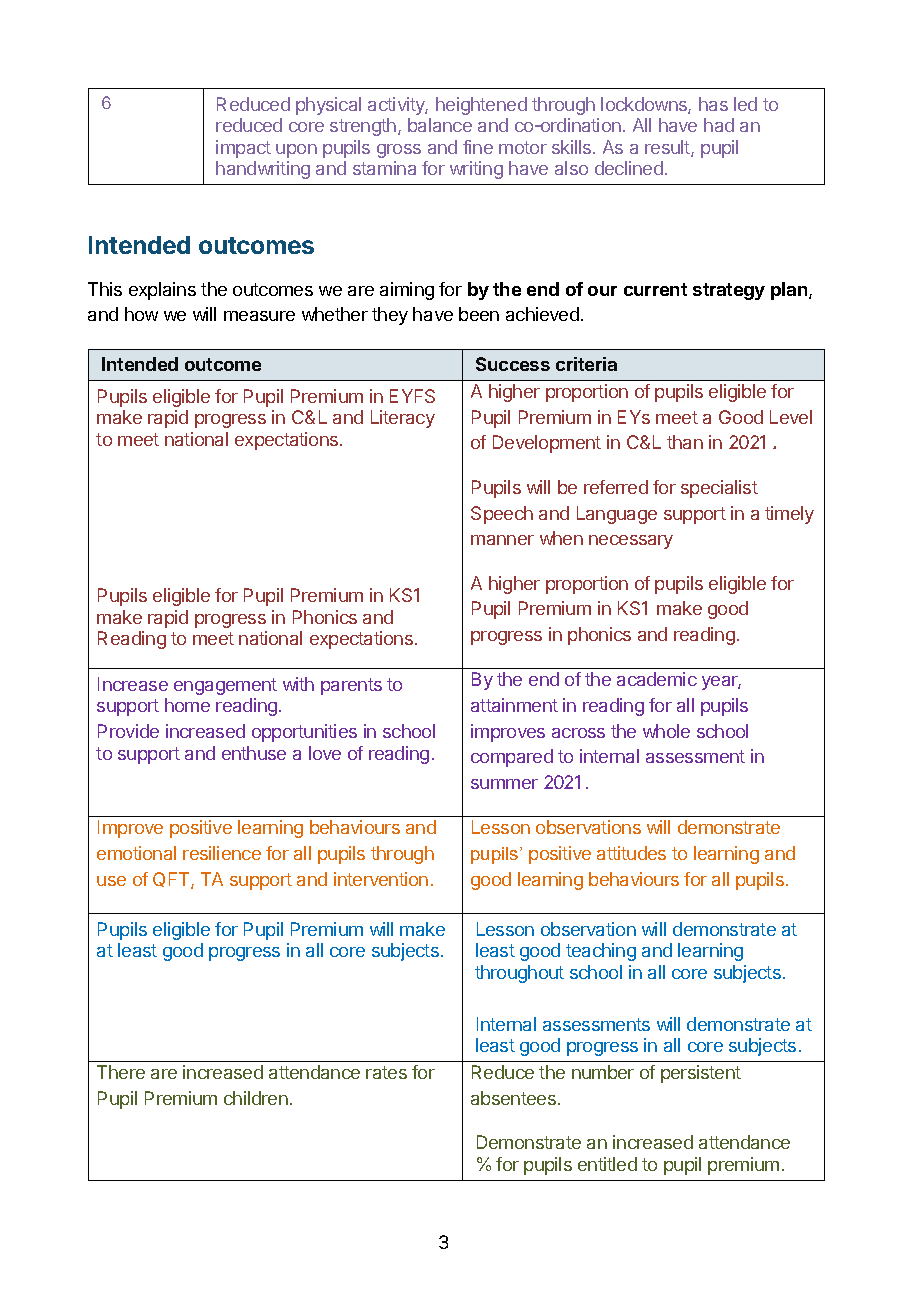  I want to click on had, so click(719, 125).
